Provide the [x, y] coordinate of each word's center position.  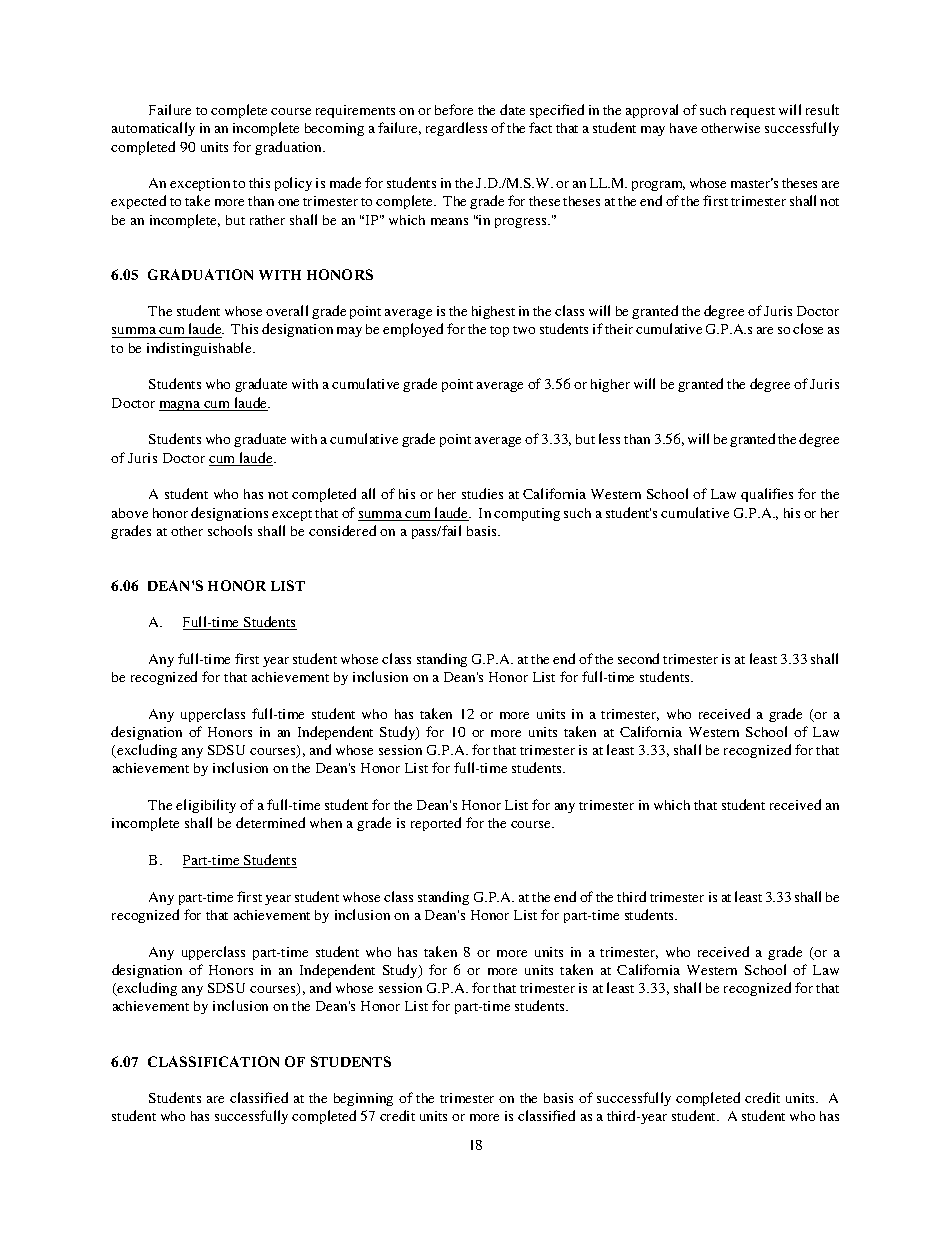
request [753, 112]
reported [436, 824]
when [326, 823]
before [454, 109]
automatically [153, 129]
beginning [363, 1099]
